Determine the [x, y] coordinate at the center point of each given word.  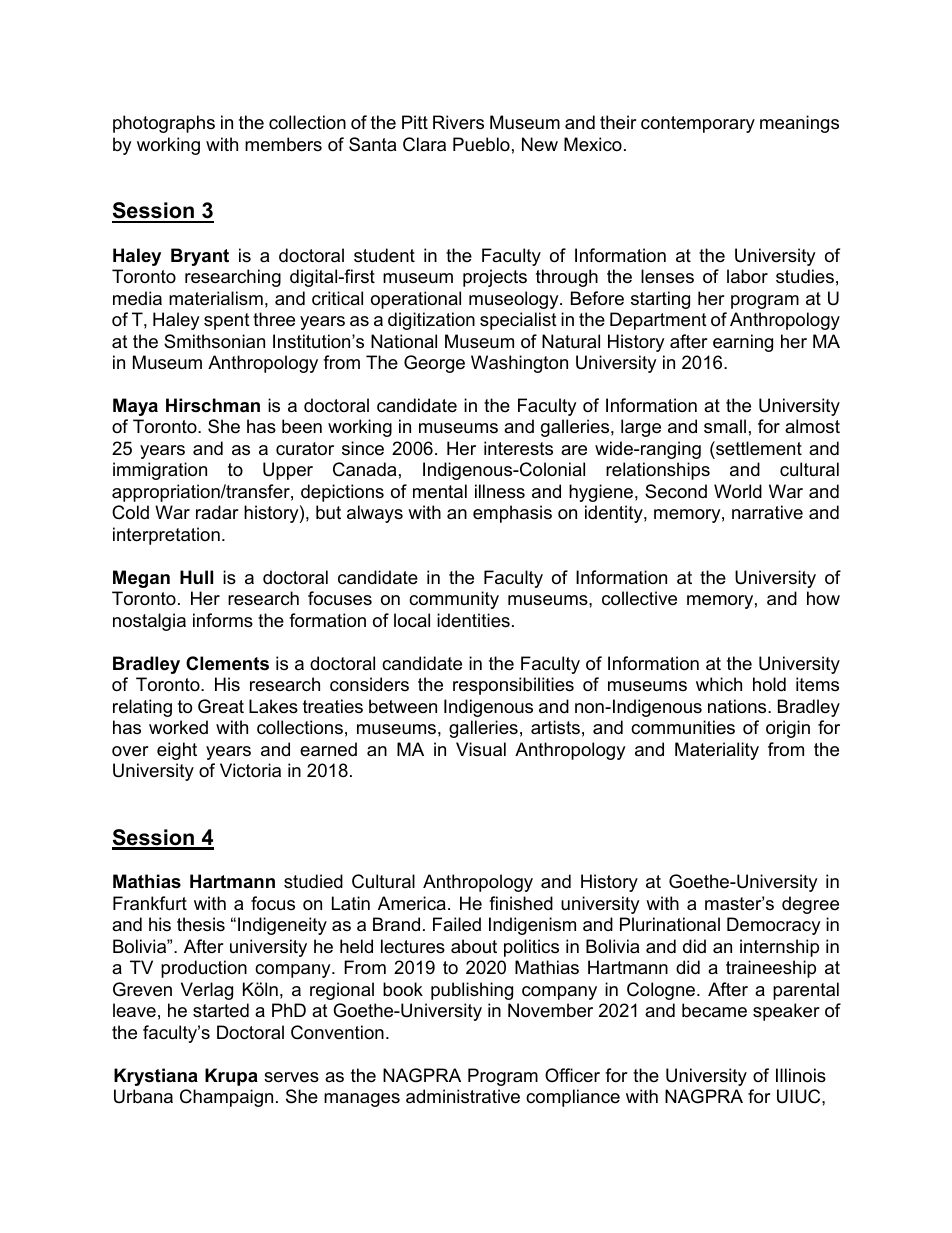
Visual [481, 749]
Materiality [717, 751]
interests [518, 448]
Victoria [250, 770]
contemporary [698, 124]
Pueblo [481, 144]
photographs [164, 124]
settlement [758, 448]
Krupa [231, 1077]
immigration [160, 471]
